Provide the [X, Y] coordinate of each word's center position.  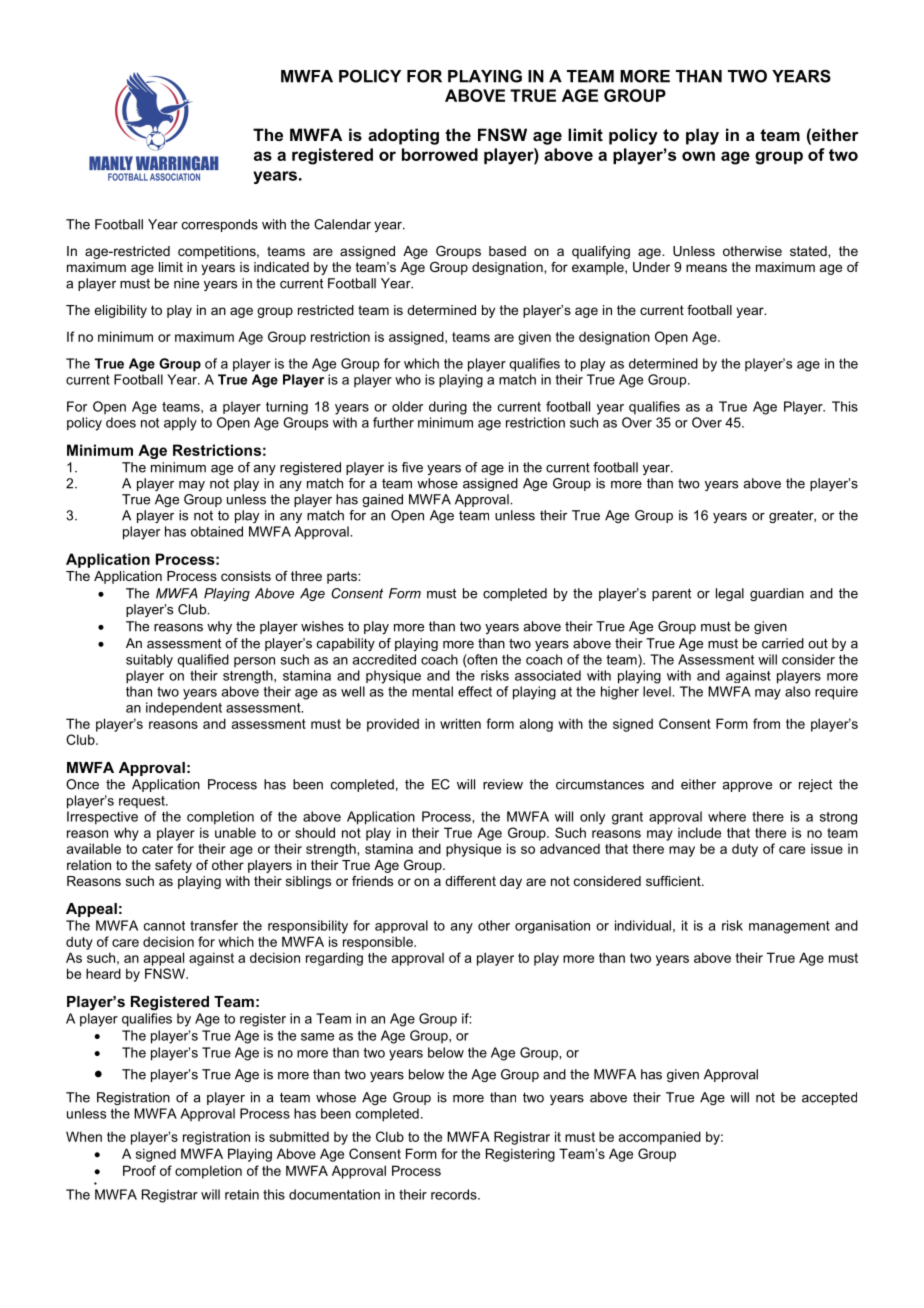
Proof [139, 1170]
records [455, 1194]
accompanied [660, 1138]
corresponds [220, 225]
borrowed [440, 154]
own [698, 156]
